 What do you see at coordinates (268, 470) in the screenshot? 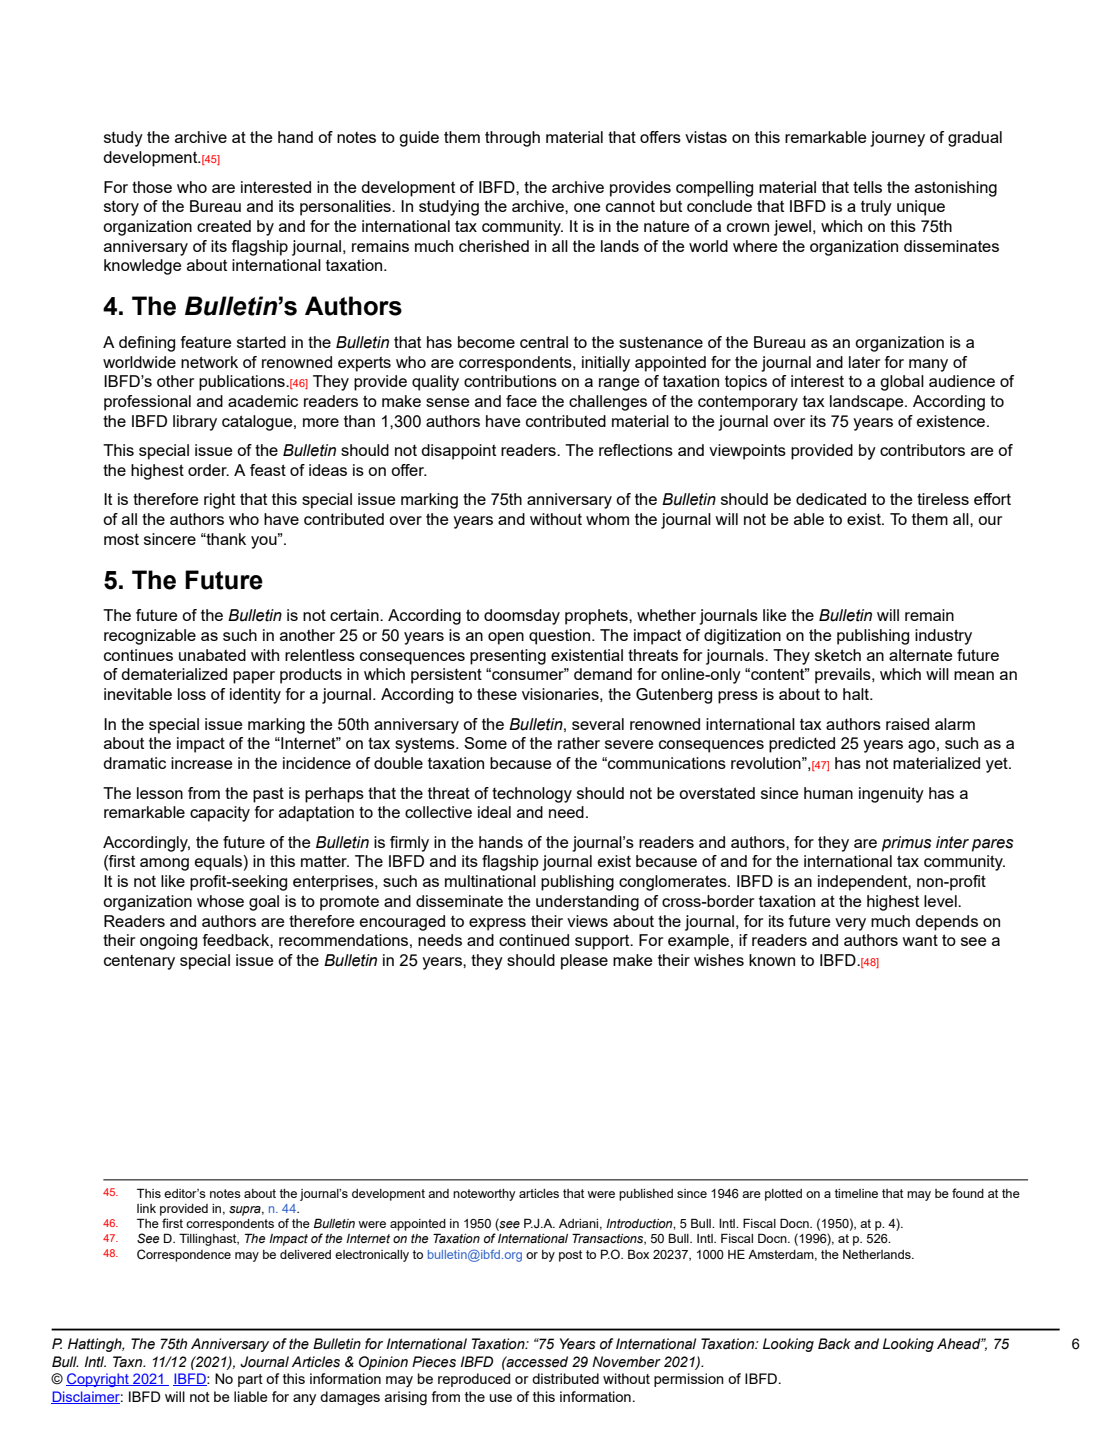
I see `feast` at bounding box center [268, 470].
